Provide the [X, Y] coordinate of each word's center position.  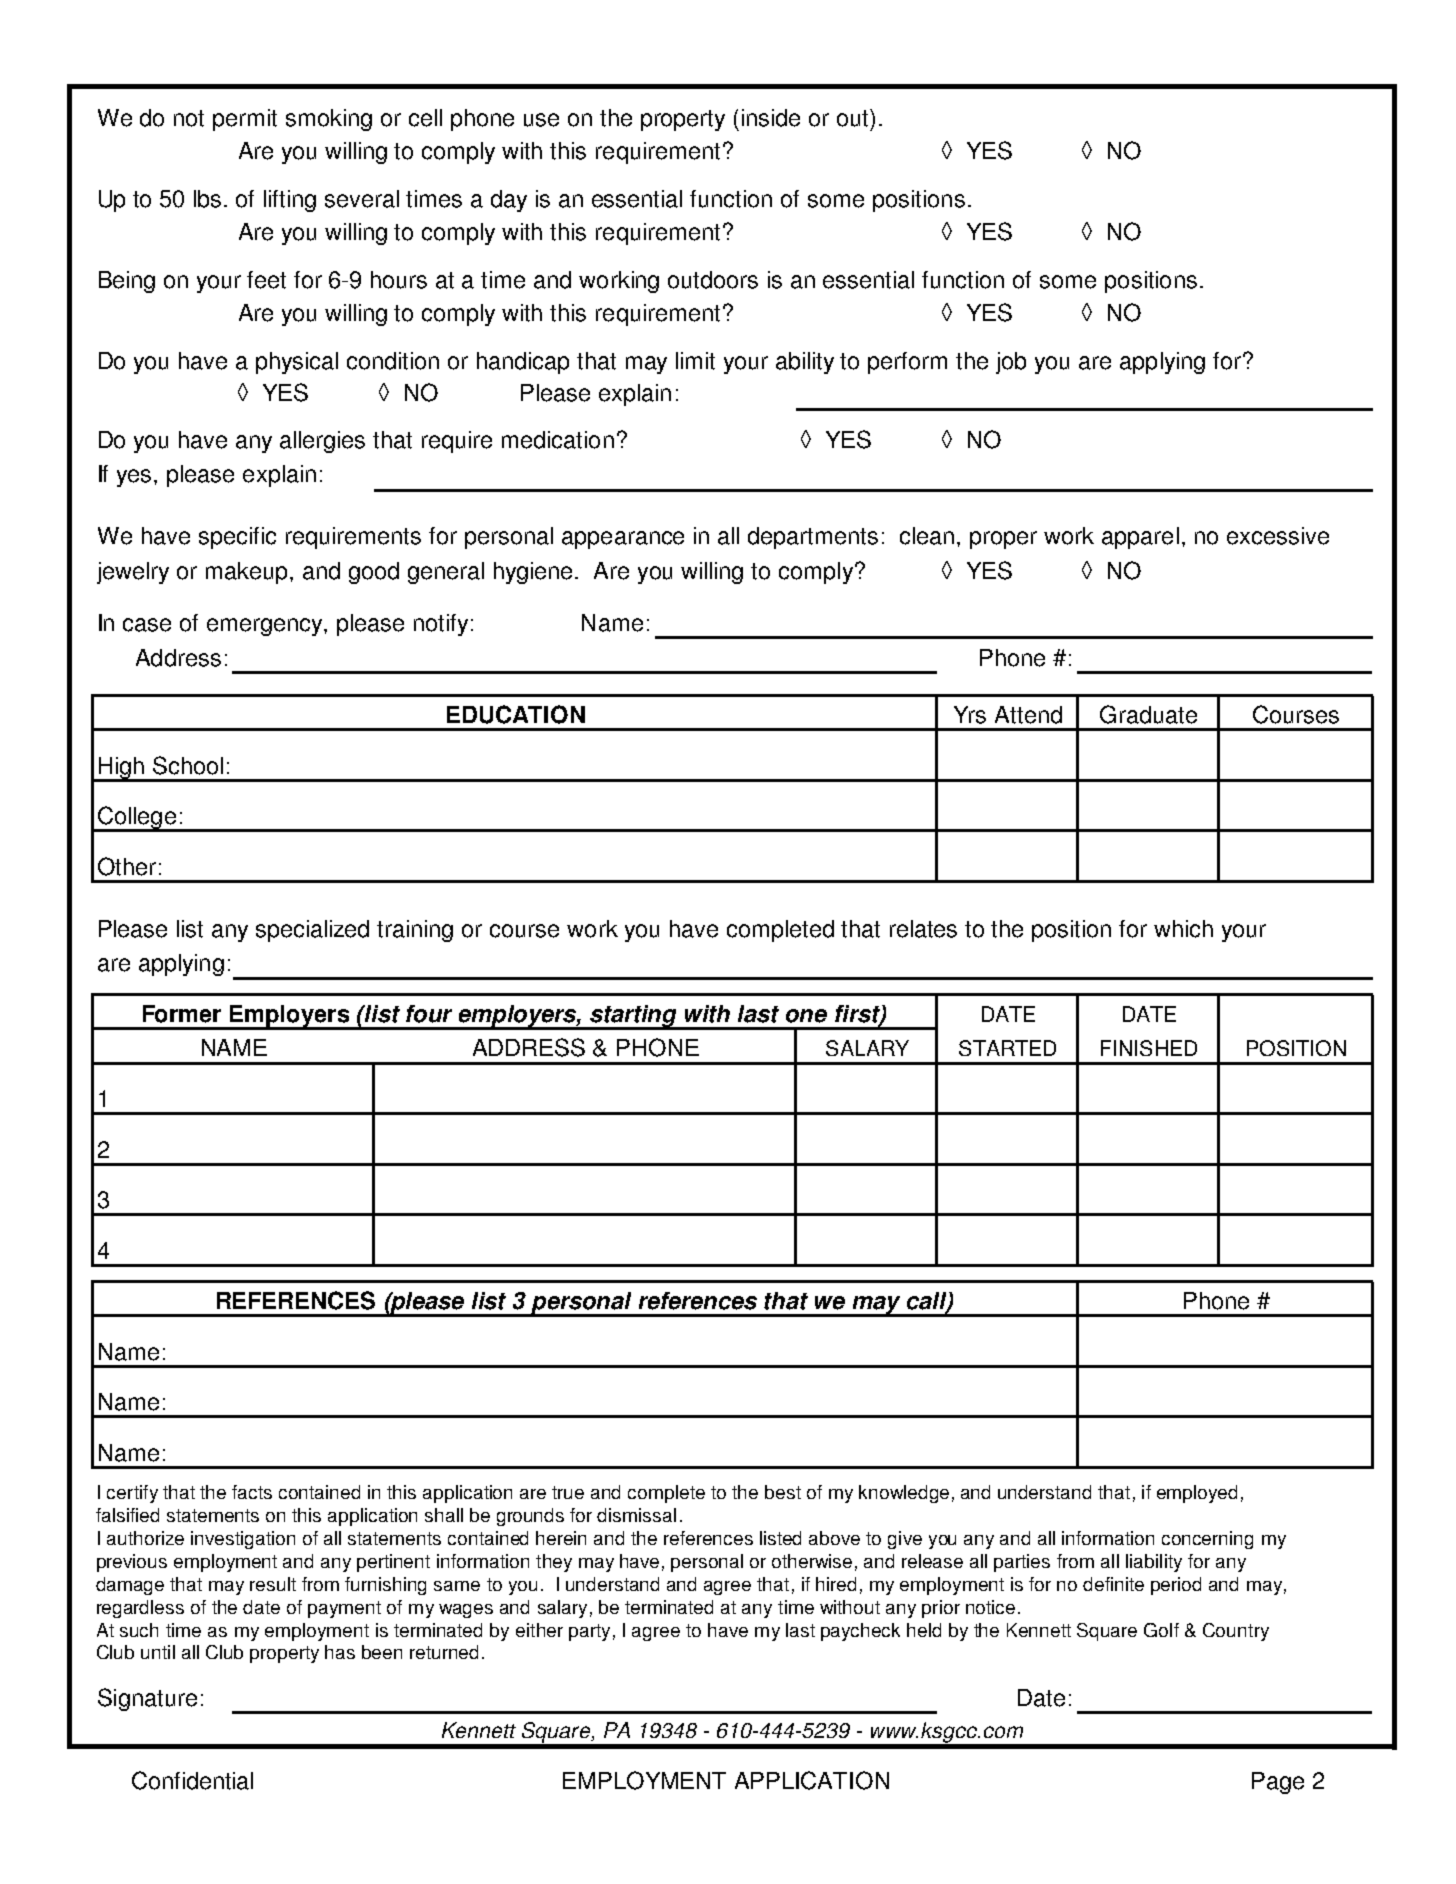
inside [771, 118]
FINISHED [1149, 1048]
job [1011, 363]
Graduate [1148, 714]
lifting [290, 201]
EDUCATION [516, 714]
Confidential [192, 1780]
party [589, 1632]
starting [634, 1017]
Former [182, 1014]
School [188, 765]
